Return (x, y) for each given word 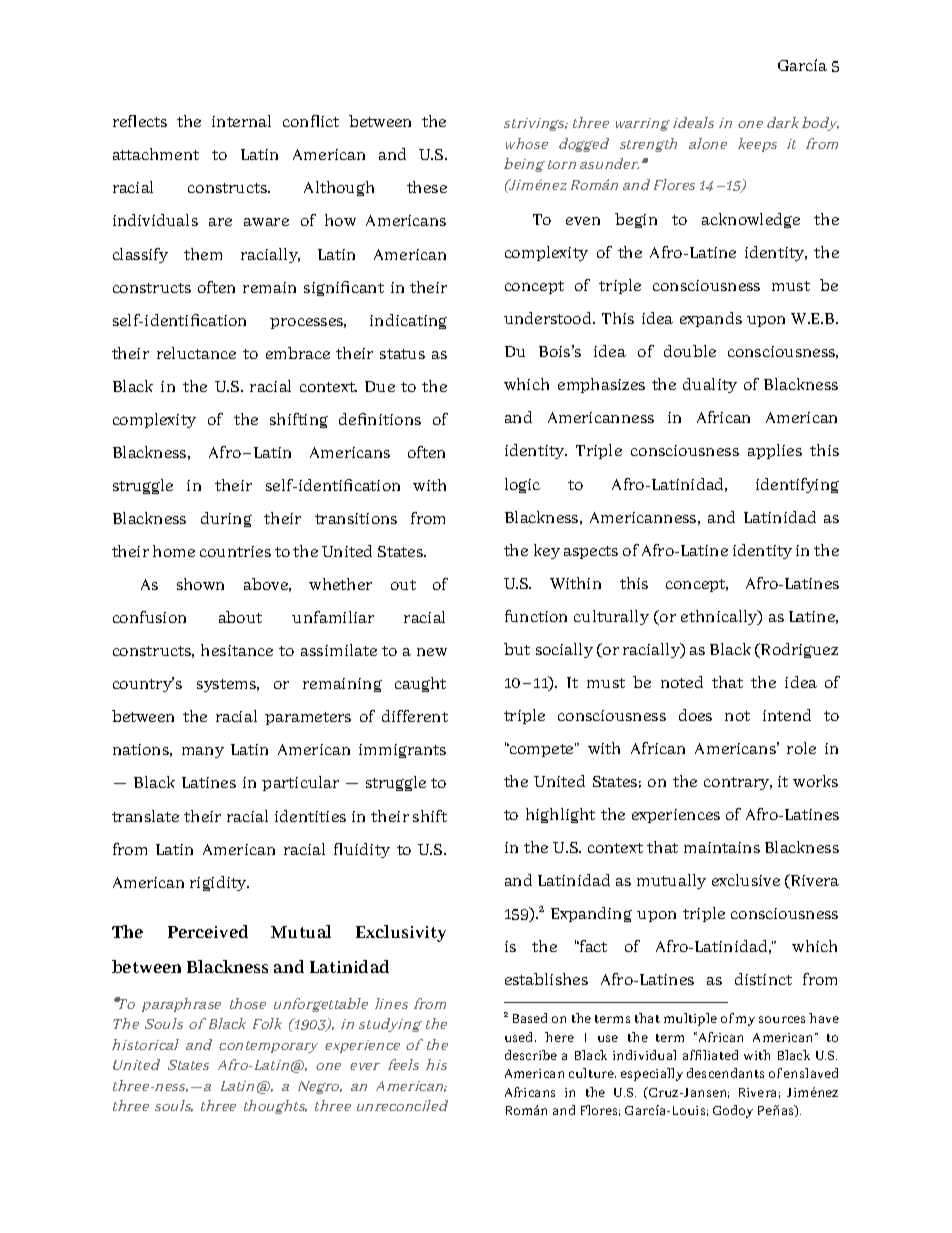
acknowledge (751, 220)
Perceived (208, 931)
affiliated (710, 1055)
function (536, 616)
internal (241, 121)
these (427, 187)
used (520, 1037)
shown (200, 584)
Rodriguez (798, 650)
